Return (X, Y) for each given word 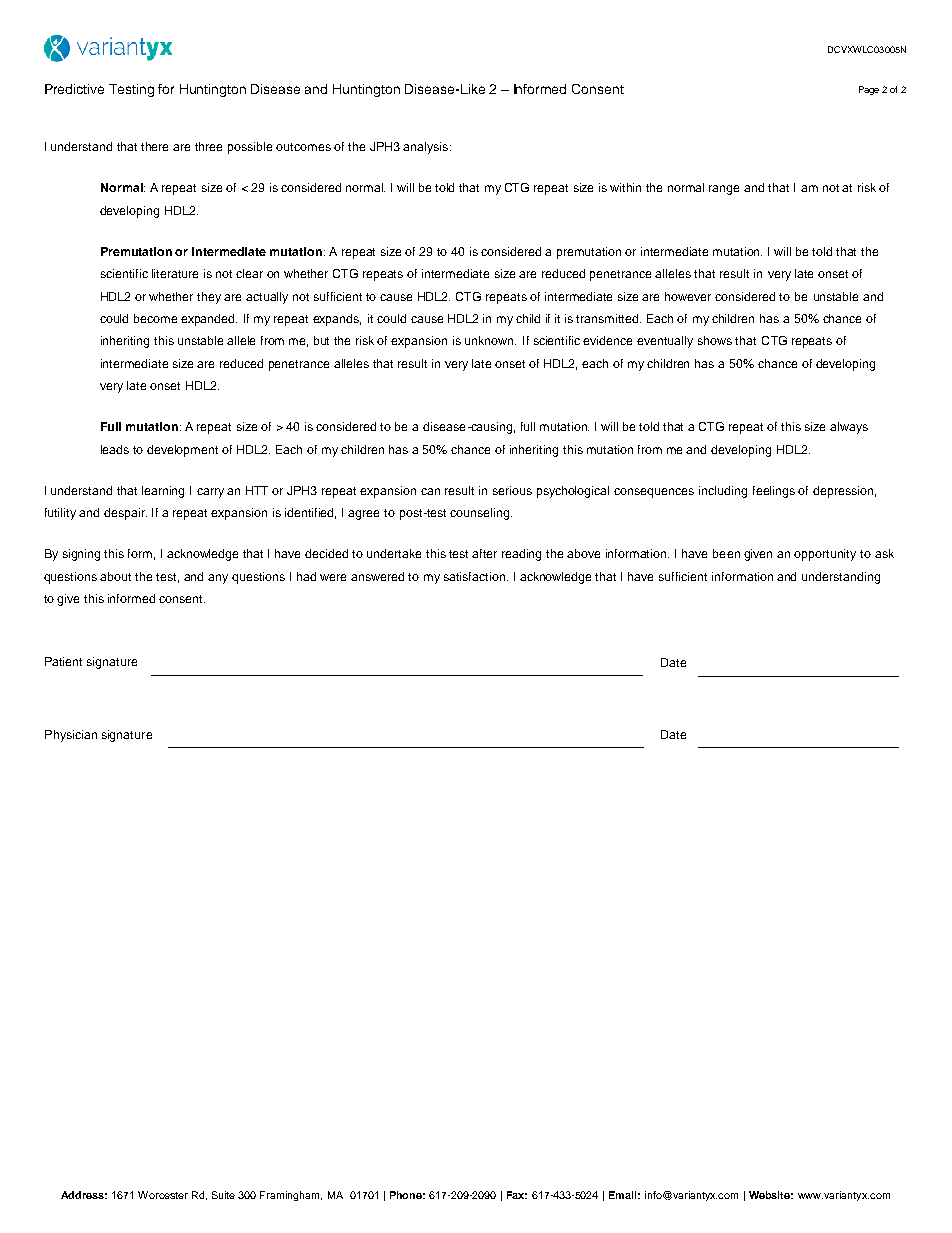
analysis (427, 148)
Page (869, 90)
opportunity (825, 555)
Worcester (163, 1195)
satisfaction (476, 576)
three (208, 146)
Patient (63, 661)
